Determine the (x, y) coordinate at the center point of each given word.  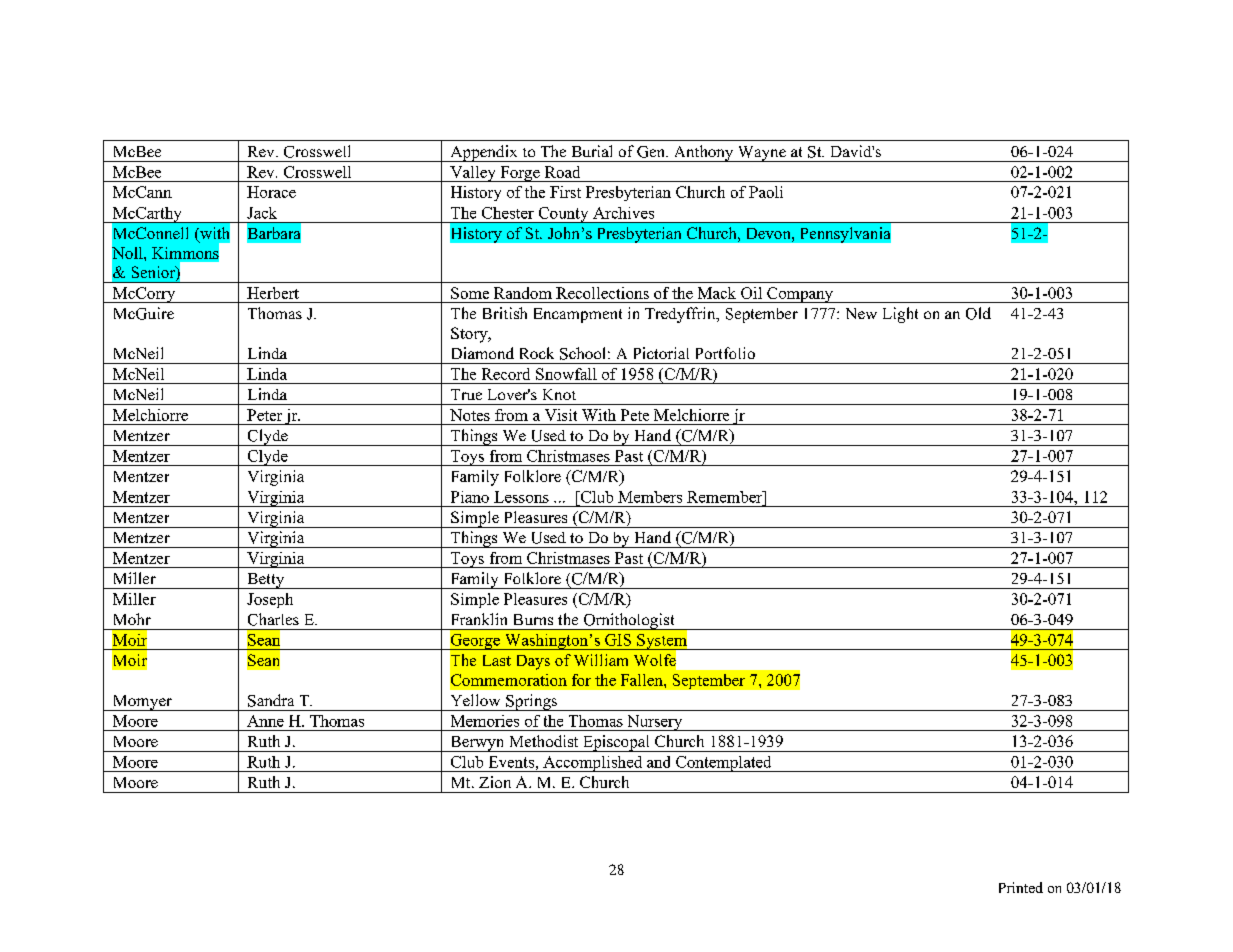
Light (900, 315)
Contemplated (724, 764)
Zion (495, 782)
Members (650, 497)
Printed (1021, 887)
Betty (266, 581)
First (565, 192)
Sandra (271, 700)
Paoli (766, 192)
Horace (271, 192)
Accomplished (593, 764)
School (582, 353)
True (466, 394)
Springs (531, 702)
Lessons (521, 497)
